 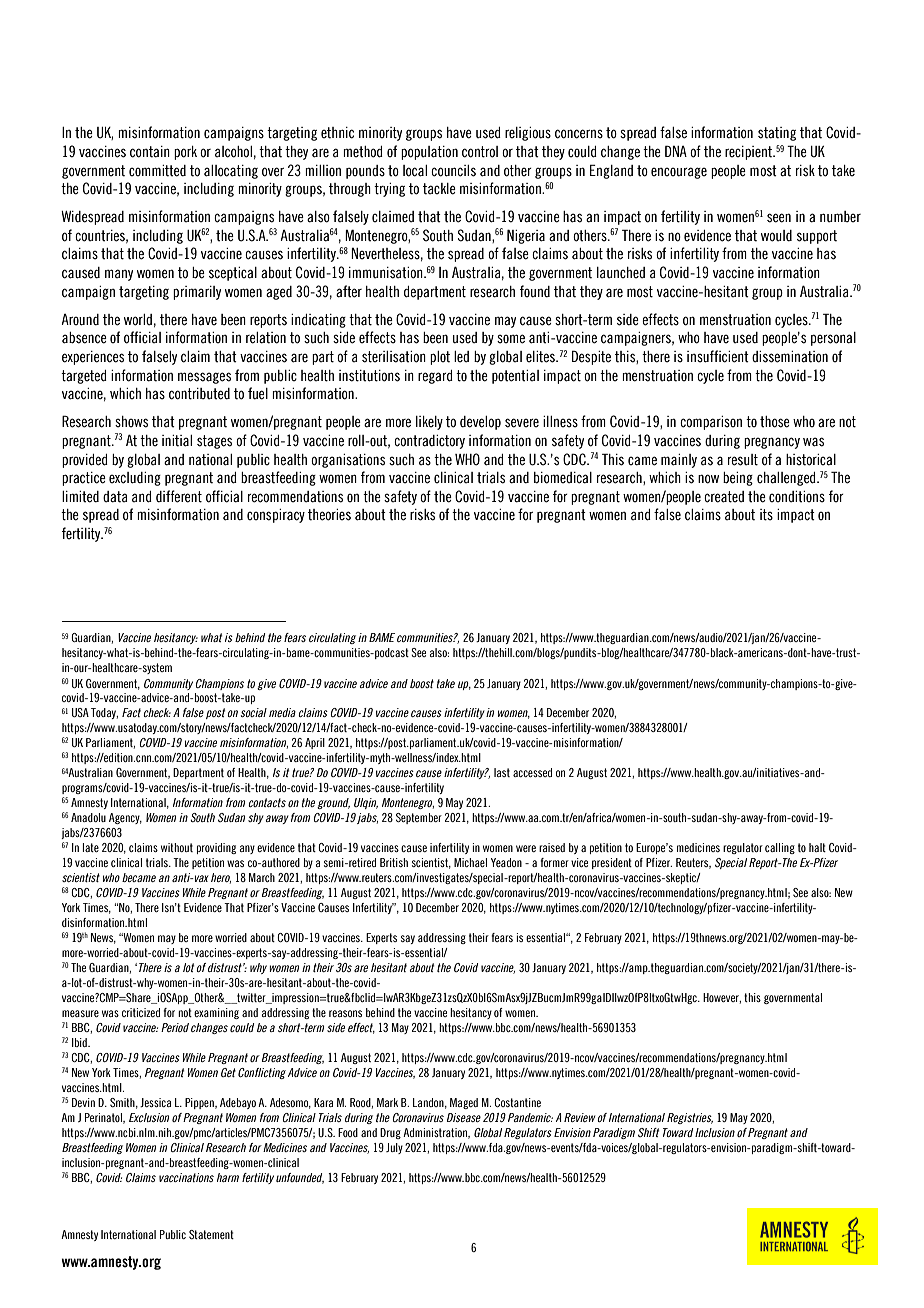 What do you see at coordinates (470, 862) in the document?
I see `Michael` at bounding box center [470, 862].
